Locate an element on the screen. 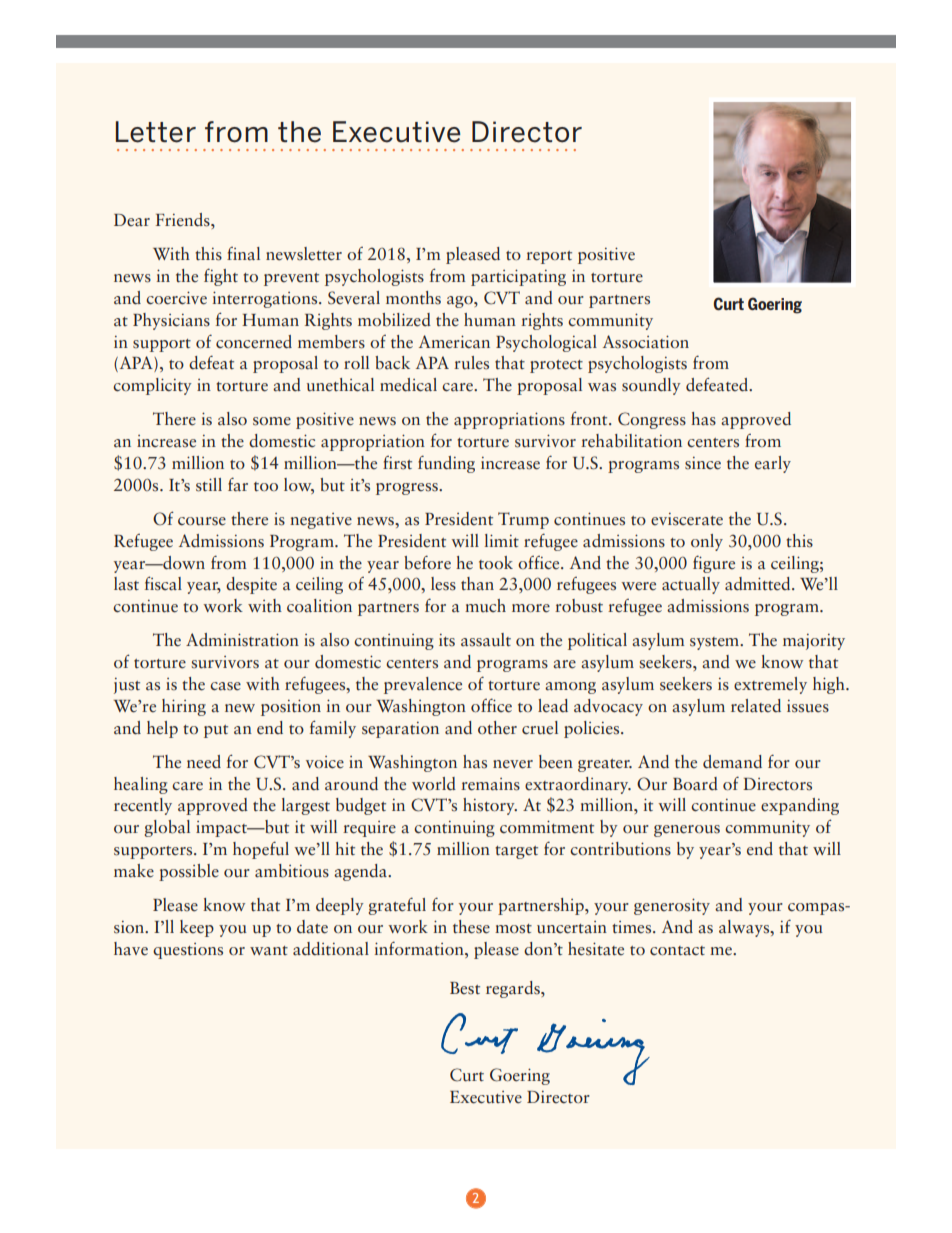 This screenshot has width=952, height=1233. generous is located at coordinates (687, 831).
